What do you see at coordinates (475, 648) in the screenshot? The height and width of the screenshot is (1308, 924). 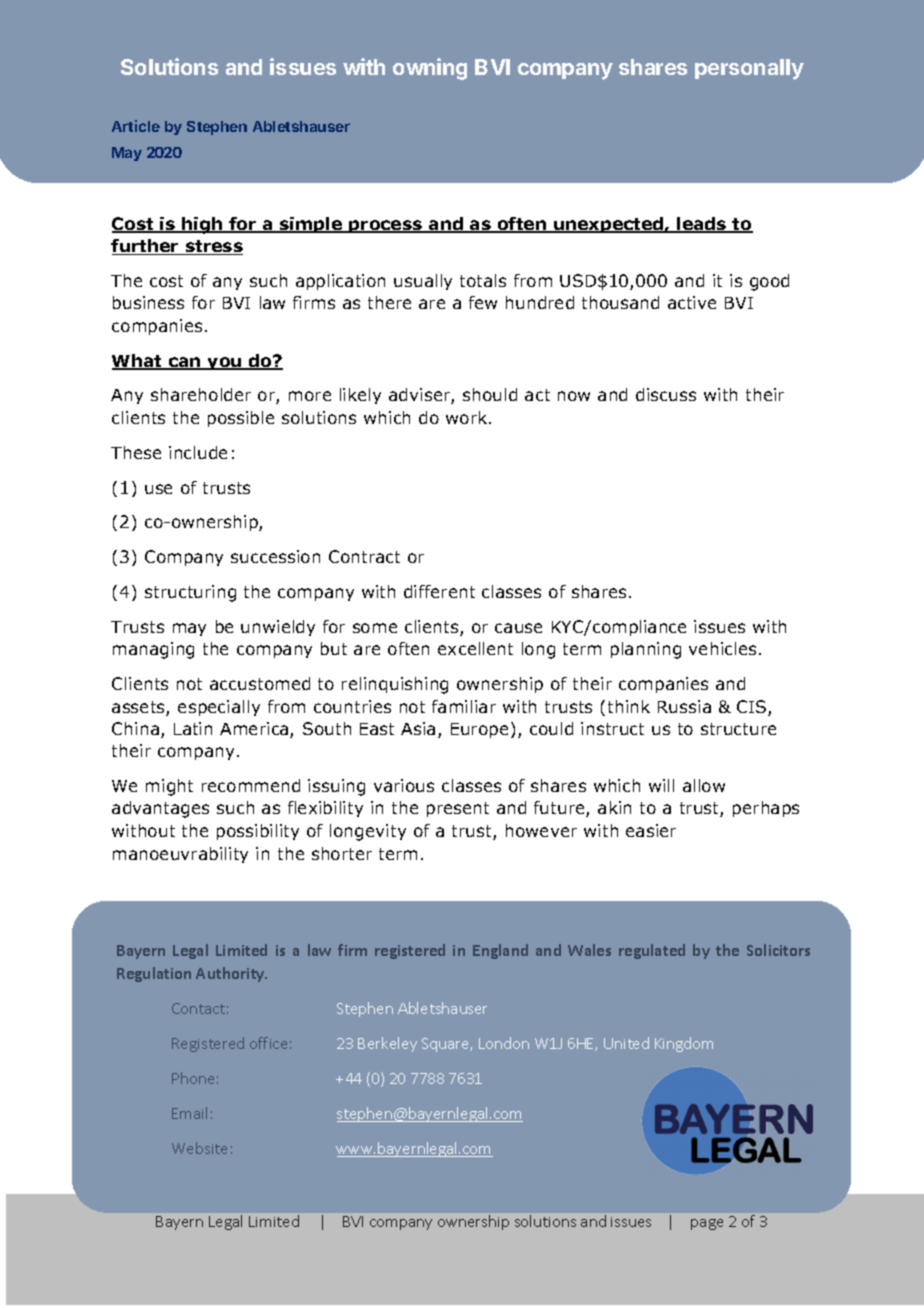 I see `excellent` at bounding box center [475, 648].
